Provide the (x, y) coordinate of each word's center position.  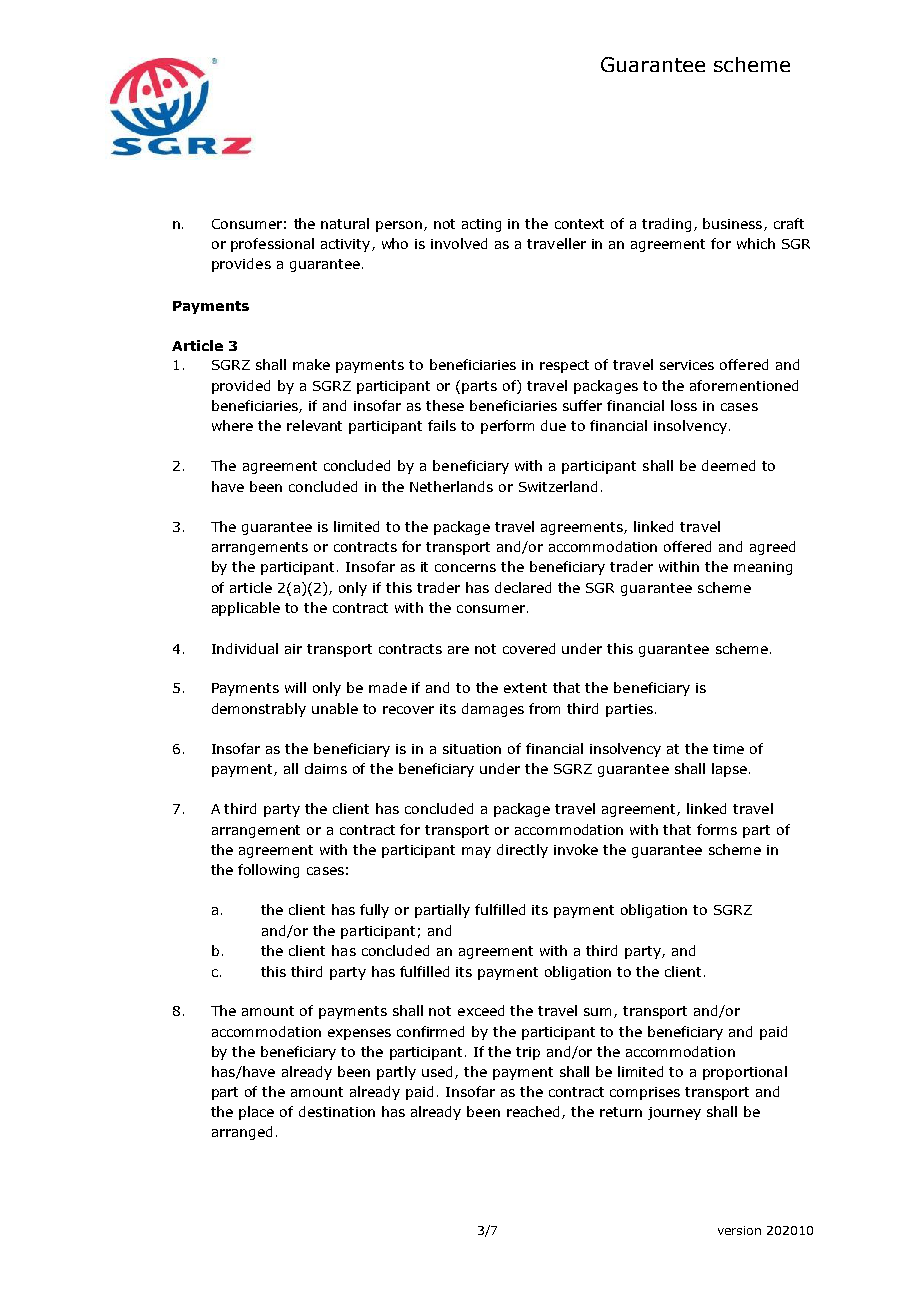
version (739, 1230)
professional (272, 245)
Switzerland (558, 486)
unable (335, 708)
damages (493, 710)
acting (481, 225)
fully (374, 911)
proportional (745, 1073)
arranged (242, 1133)
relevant (314, 425)
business (734, 224)
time (728, 749)
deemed (728, 465)
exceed (481, 1010)
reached (535, 1112)
